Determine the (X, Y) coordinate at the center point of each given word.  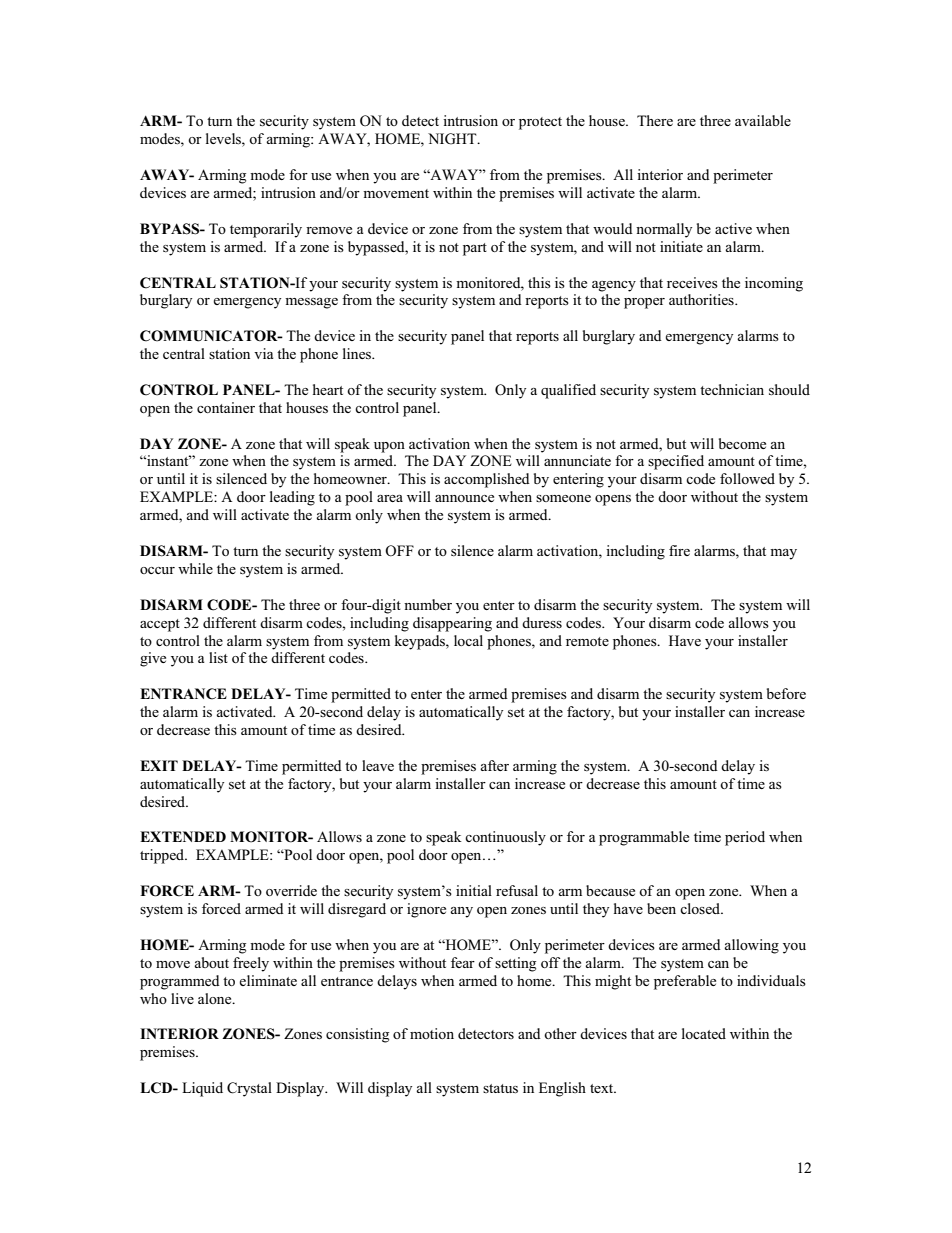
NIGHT (453, 139)
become (742, 443)
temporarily (266, 230)
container (226, 407)
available (763, 120)
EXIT (159, 765)
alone (216, 998)
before (786, 693)
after (494, 765)
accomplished (487, 480)
